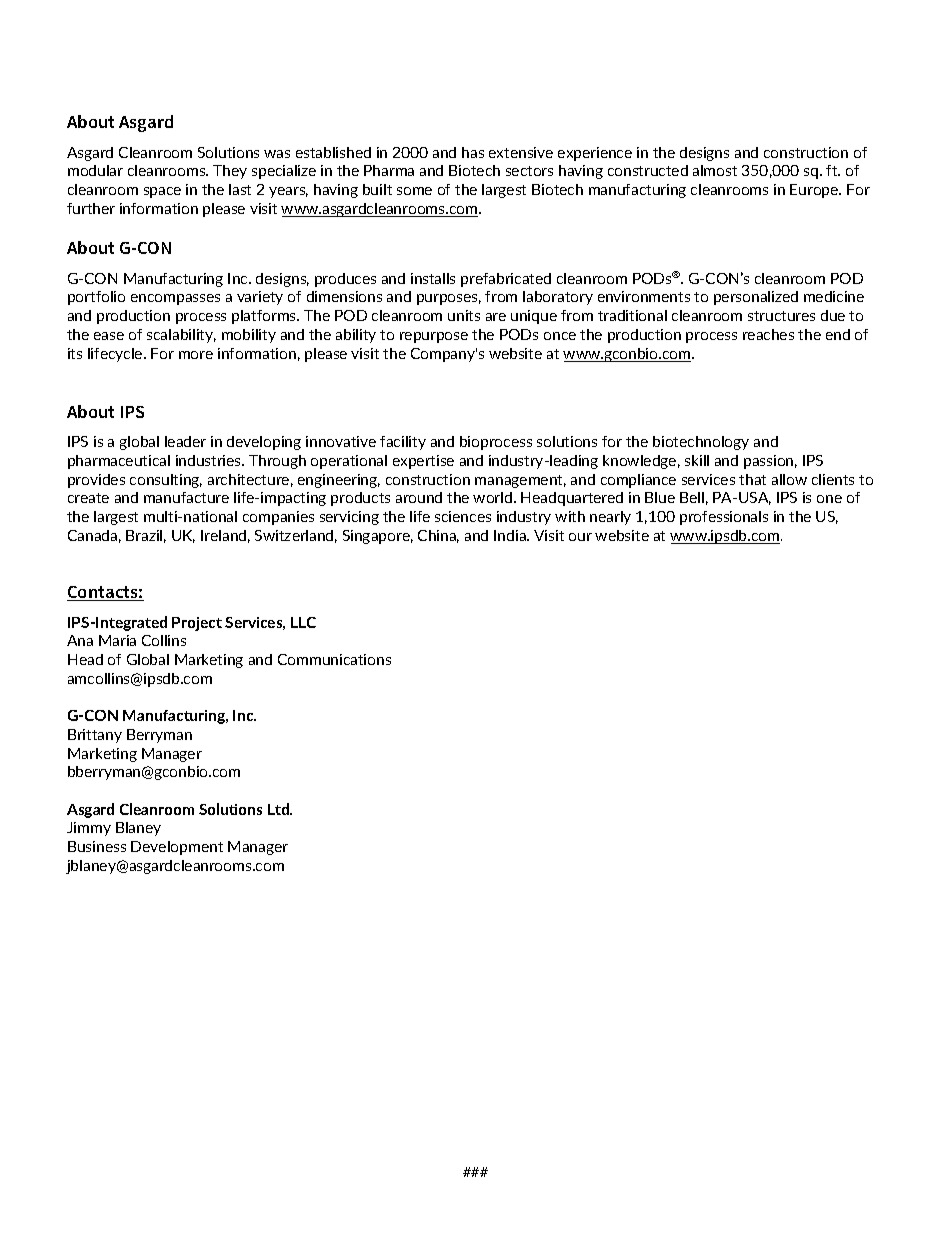  I want to click on world, so click(492, 497).
